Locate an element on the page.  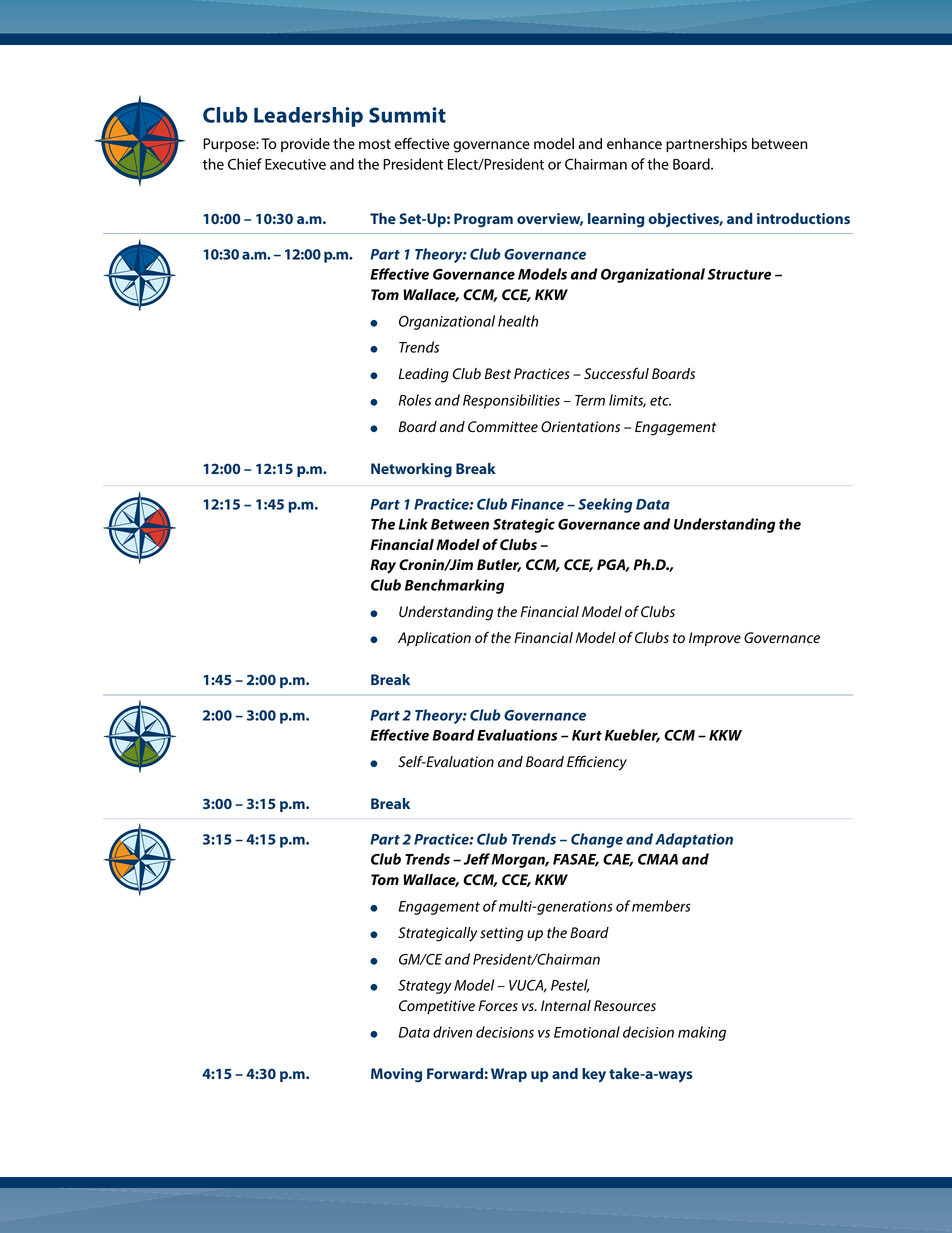
Moving is located at coordinates (396, 1075).
